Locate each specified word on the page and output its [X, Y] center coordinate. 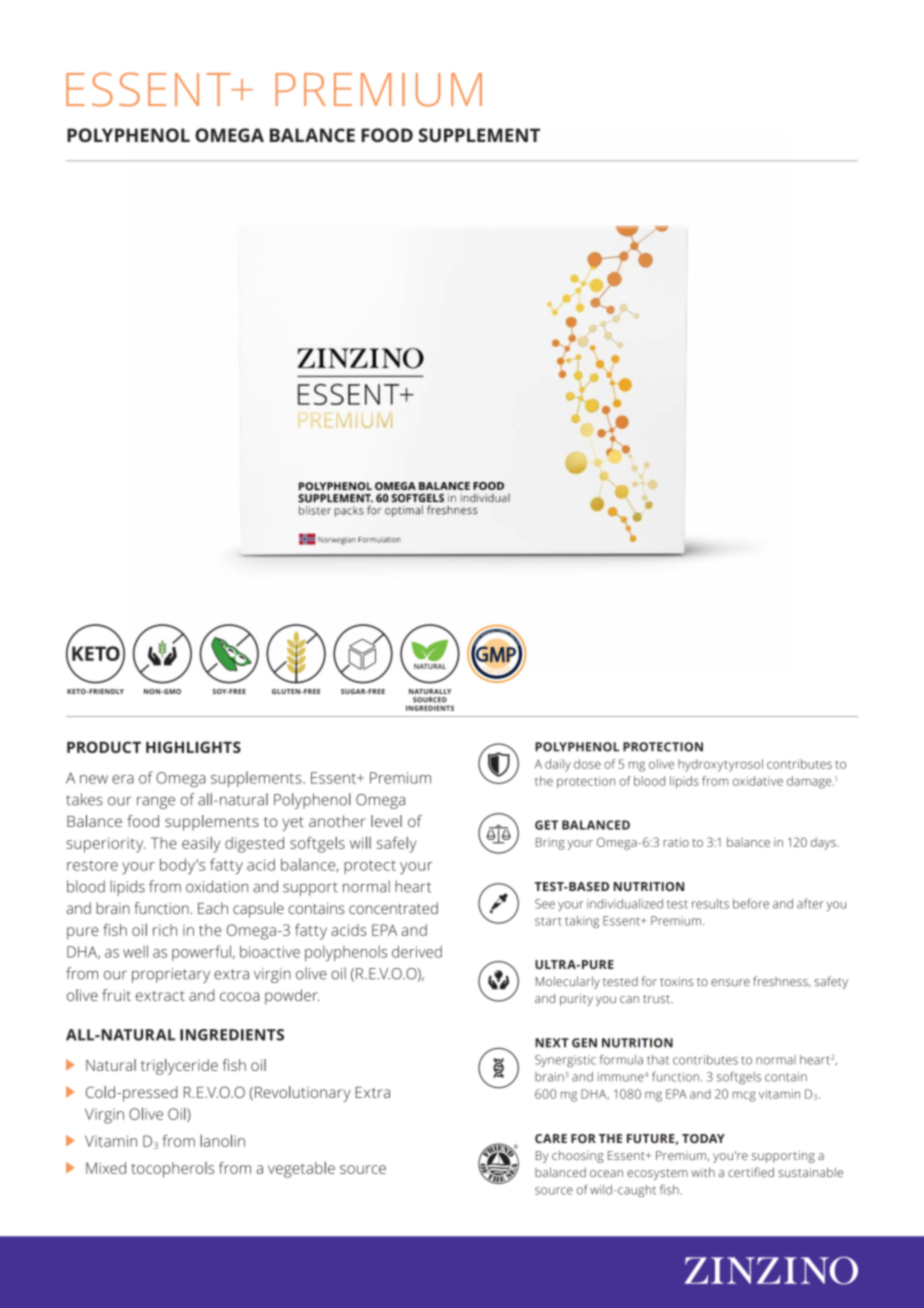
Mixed [106, 1168]
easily [201, 845]
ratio [676, 842]
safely [397, 845]
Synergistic [565, 1061]
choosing [577, 1156]
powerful [201, 953]
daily [558, 765]
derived [417, 951]
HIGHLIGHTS [193, 747]
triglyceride [179, 1067]
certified [751, 1172]
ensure [730, 982]
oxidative [758, 781]
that [658, 1060]
